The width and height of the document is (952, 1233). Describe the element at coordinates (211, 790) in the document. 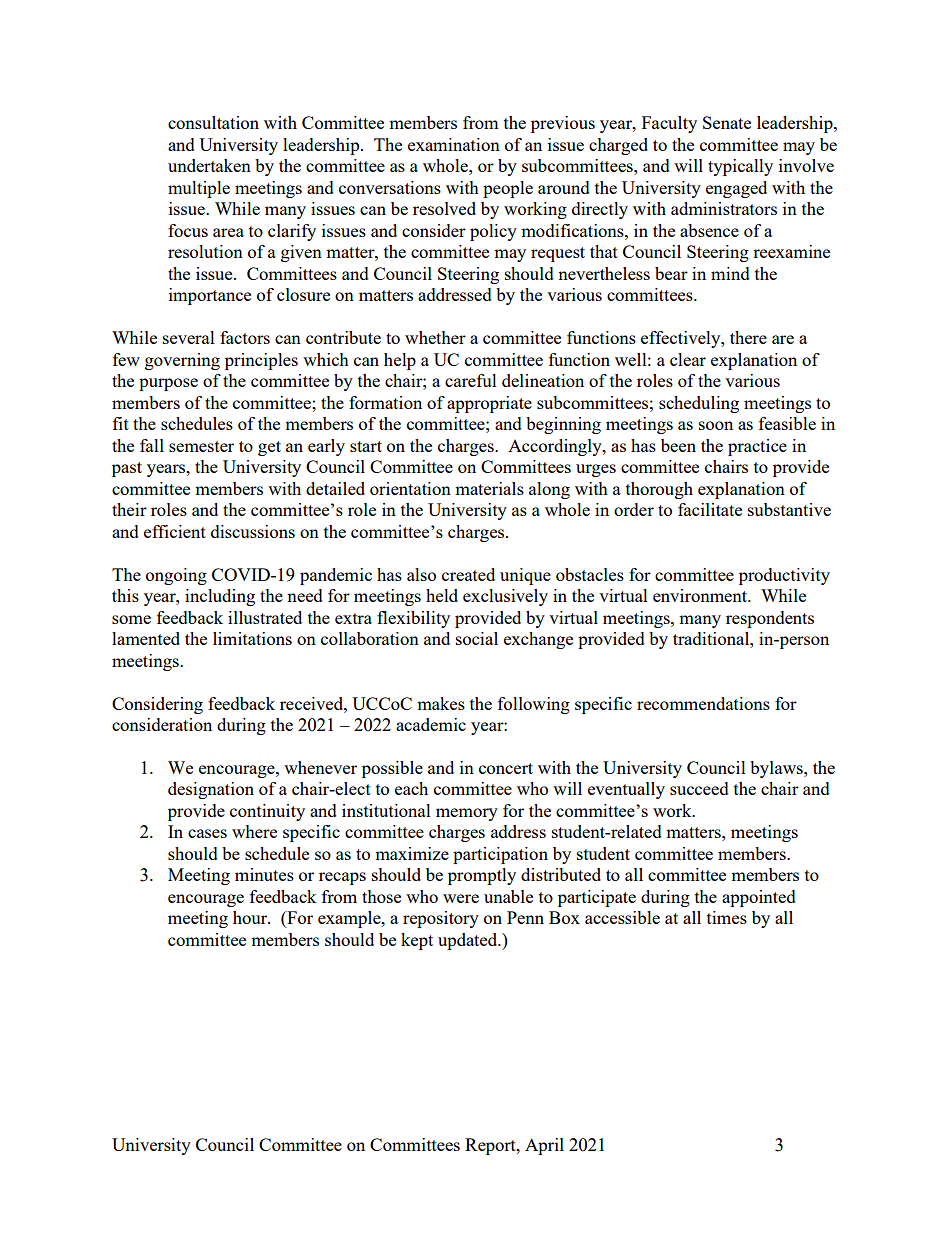

I see `designation` at that location.
